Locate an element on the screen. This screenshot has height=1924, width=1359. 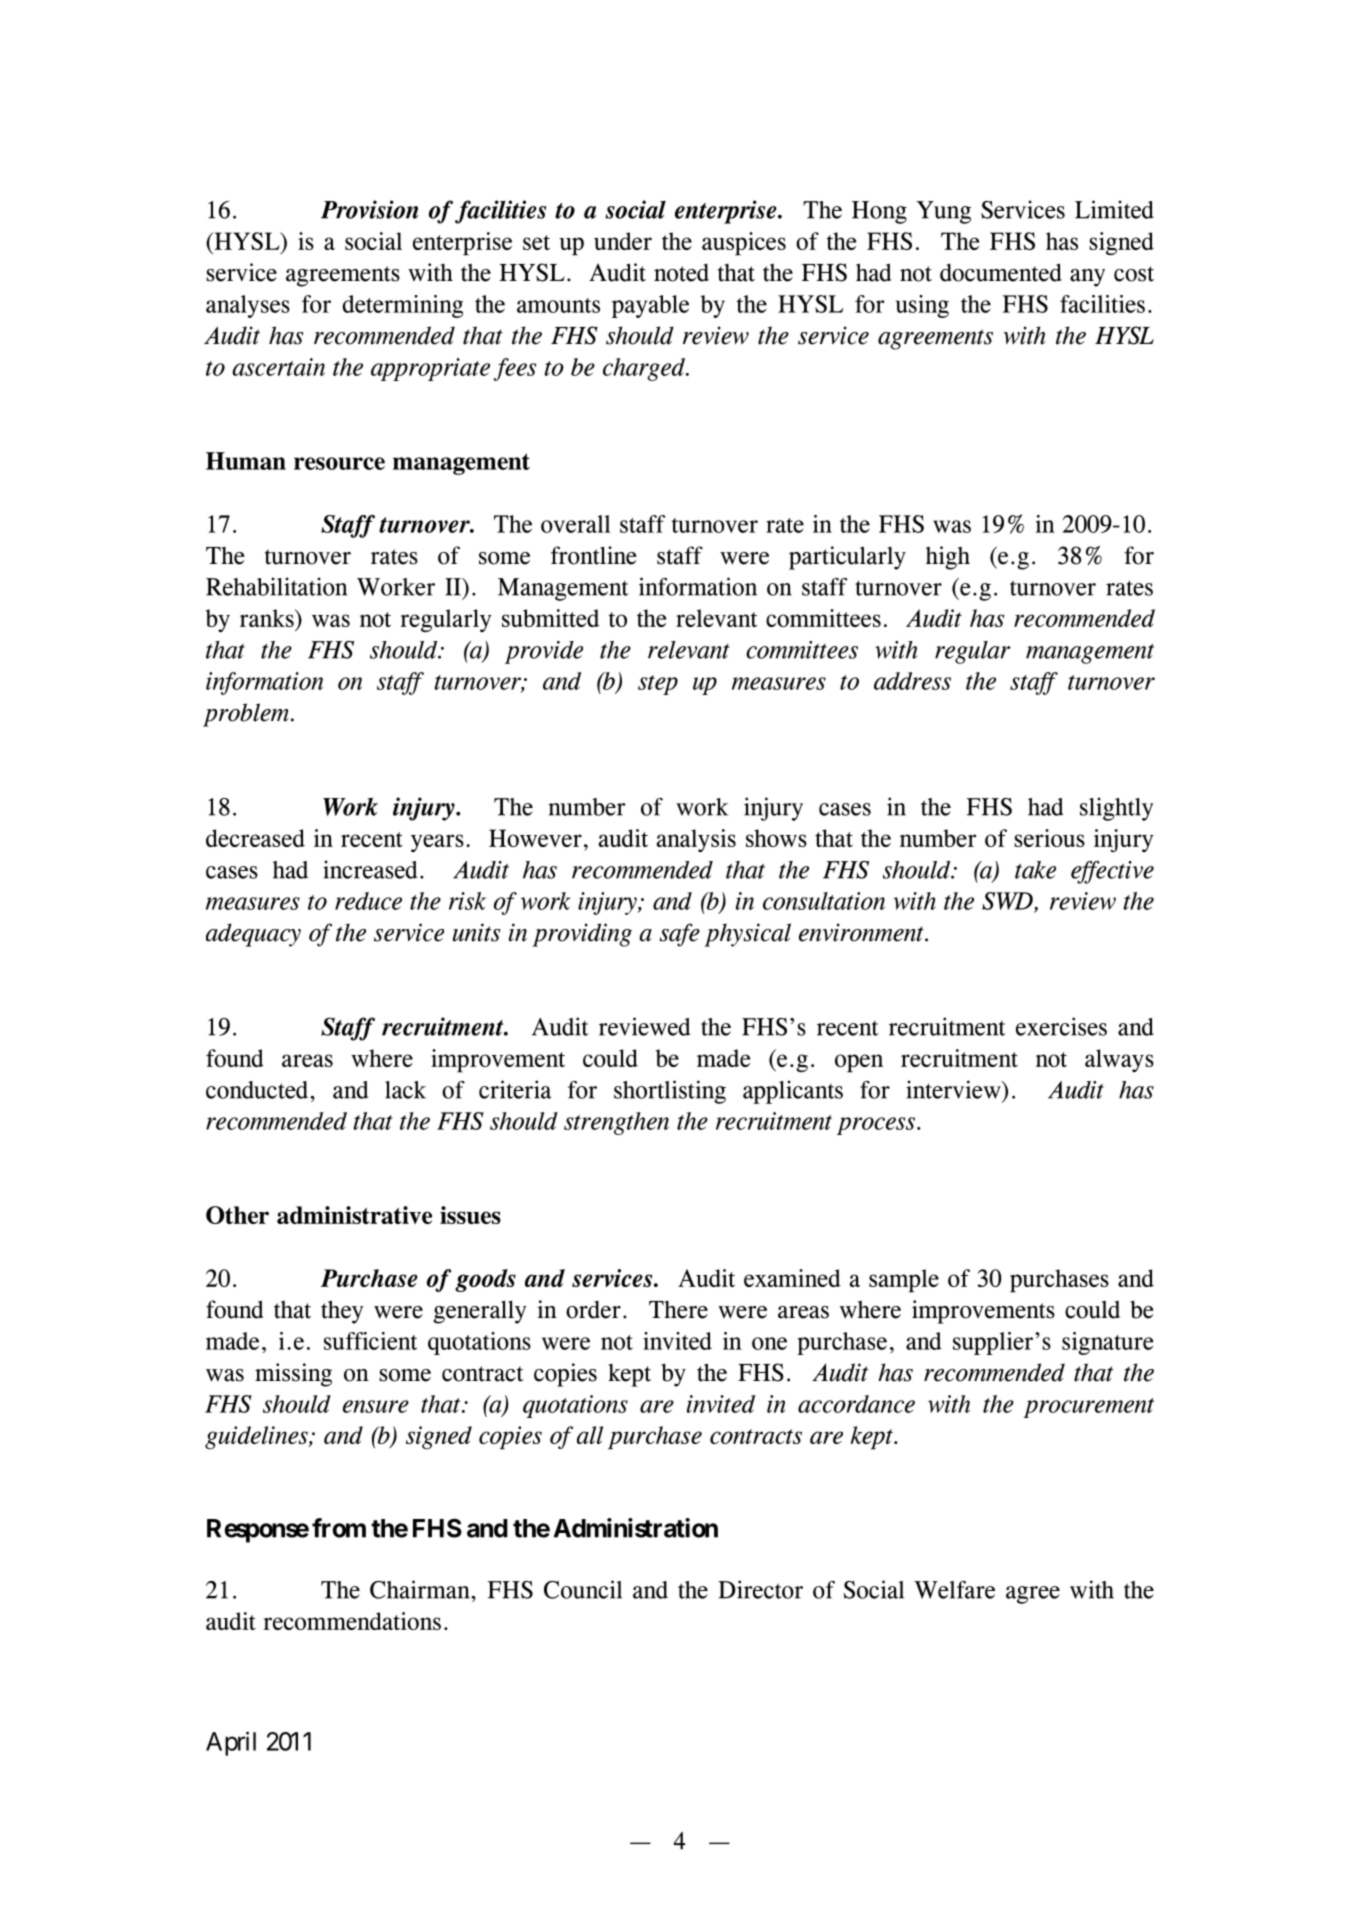
documented is located at coordinates (1001, 272).
